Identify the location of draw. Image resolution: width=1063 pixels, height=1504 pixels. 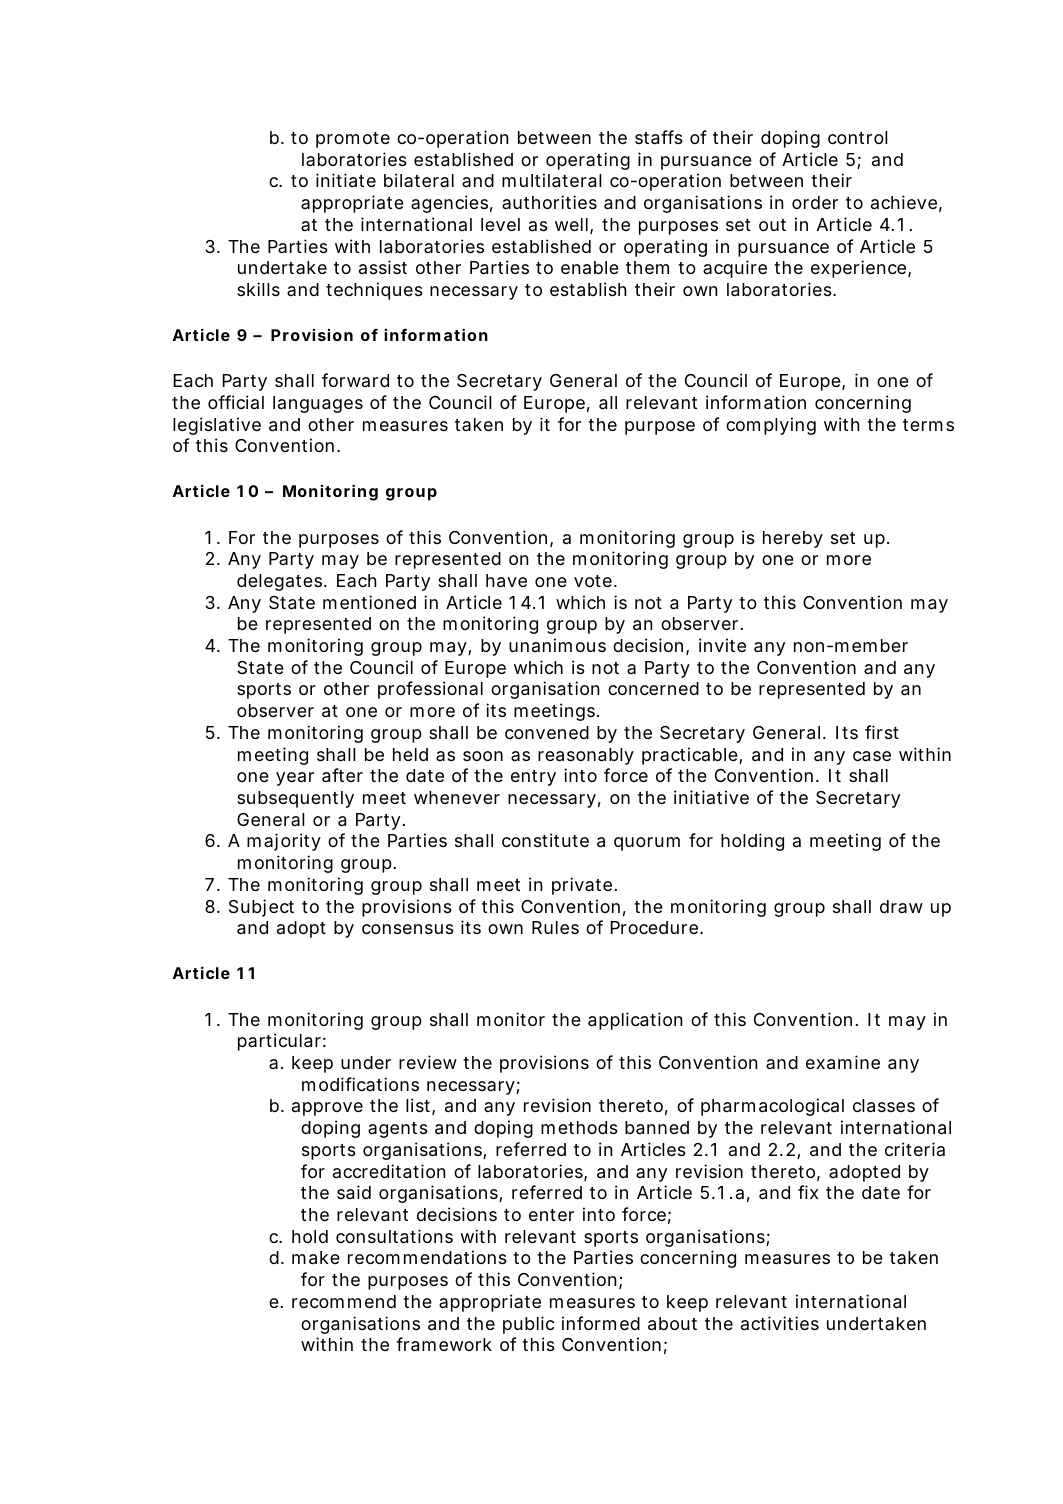
(901, 906).
